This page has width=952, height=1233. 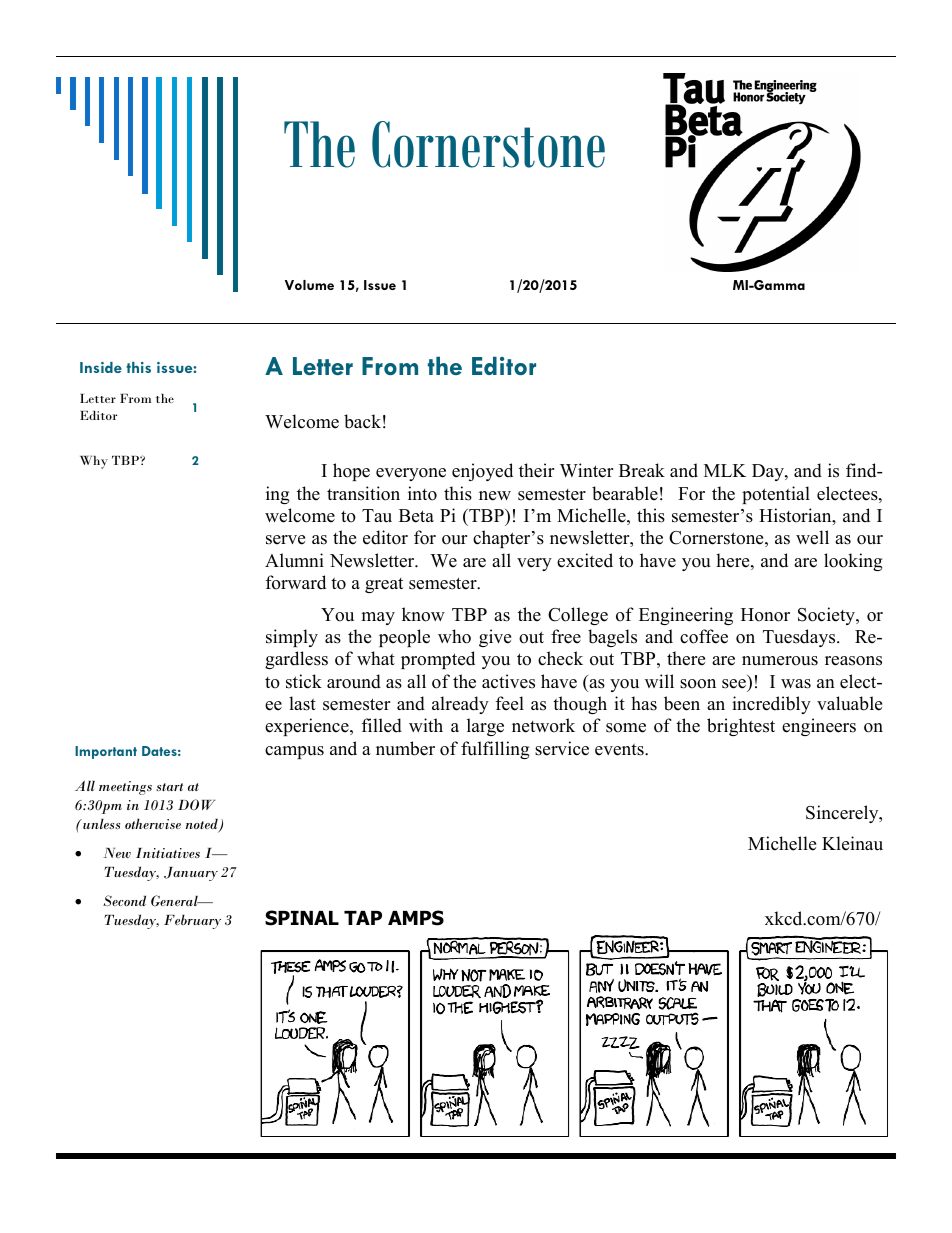 I want to click on MLK, so click(x=725, y=470).
